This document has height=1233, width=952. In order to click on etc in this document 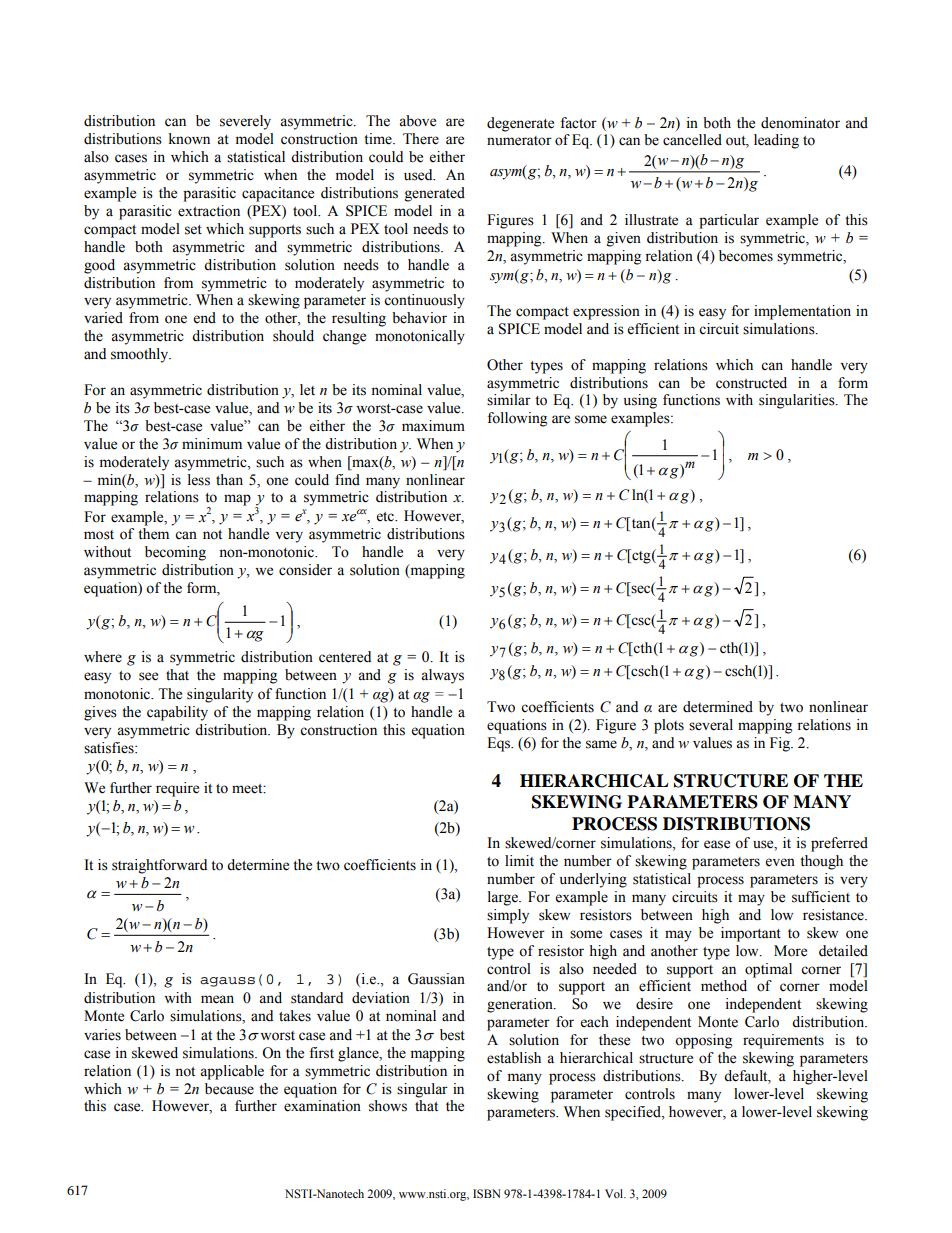, I will do `click(386, 517)`.
